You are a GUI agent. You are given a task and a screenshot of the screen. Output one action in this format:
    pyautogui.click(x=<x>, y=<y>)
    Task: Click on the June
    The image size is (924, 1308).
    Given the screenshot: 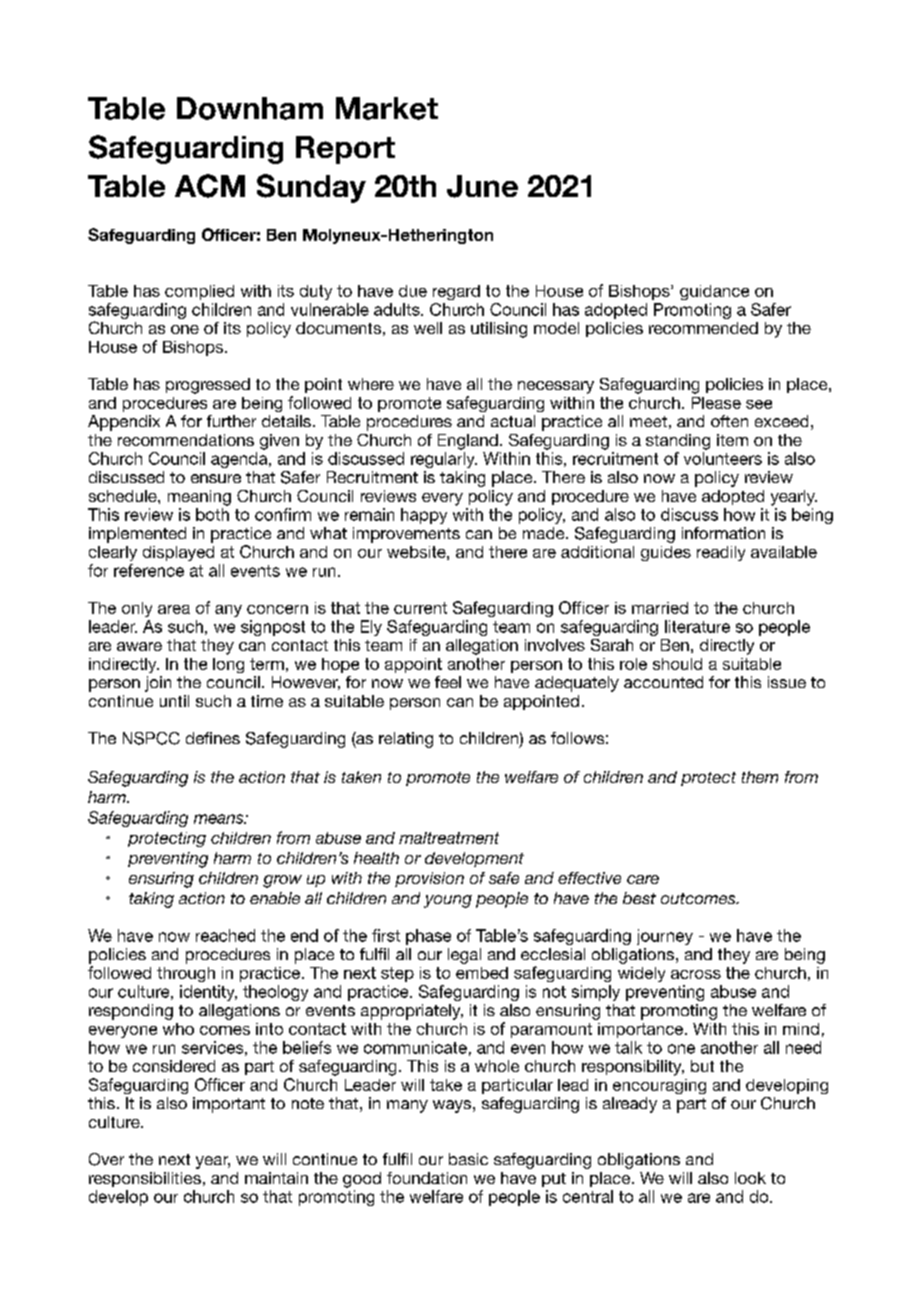 What is the action you would take?
    pyautogui.click(x=482, y=186)
